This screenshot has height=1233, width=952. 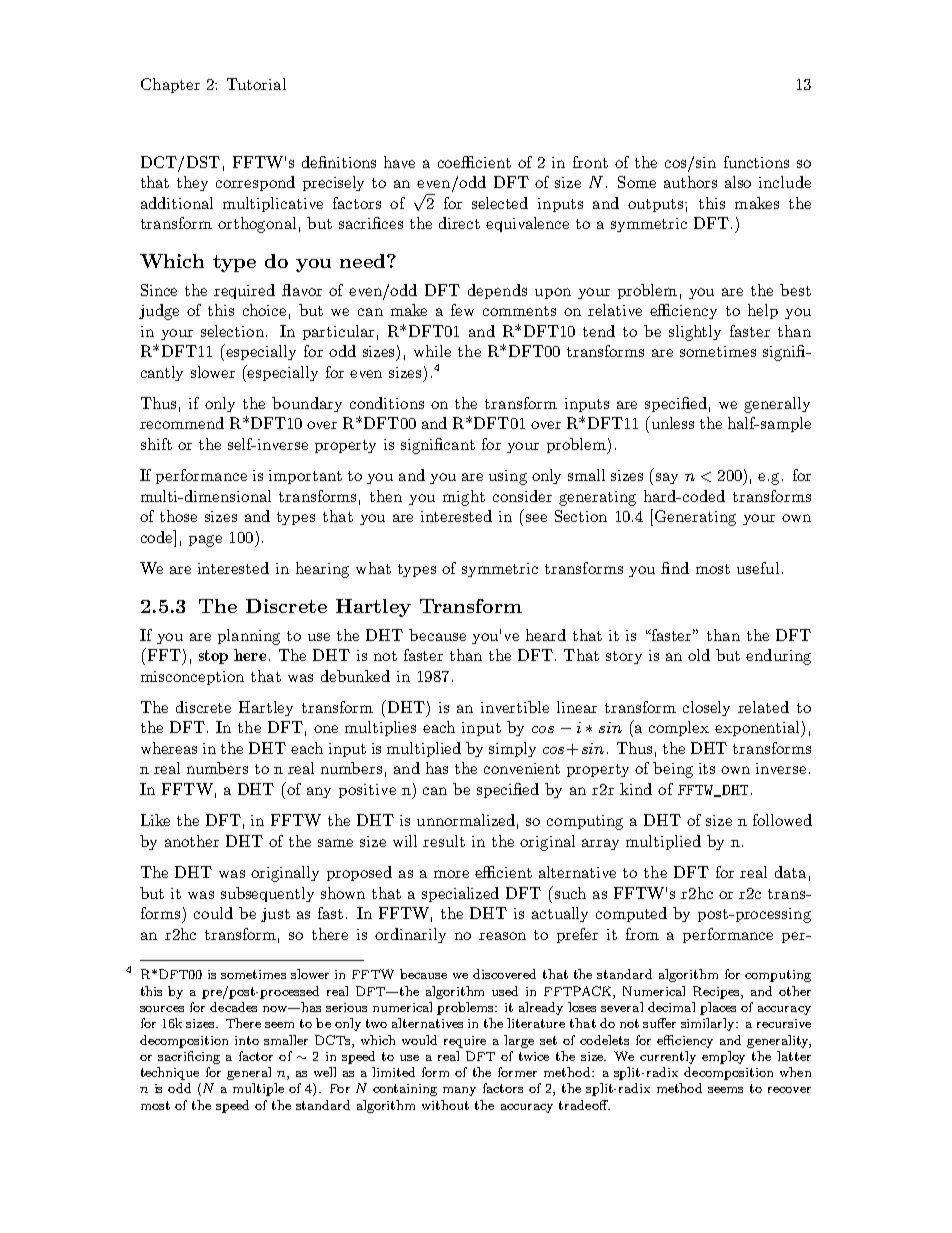 What do you see at coordinates (758, 568) in the screenshot?
I see `useful` at bounding box center [758, 568].
